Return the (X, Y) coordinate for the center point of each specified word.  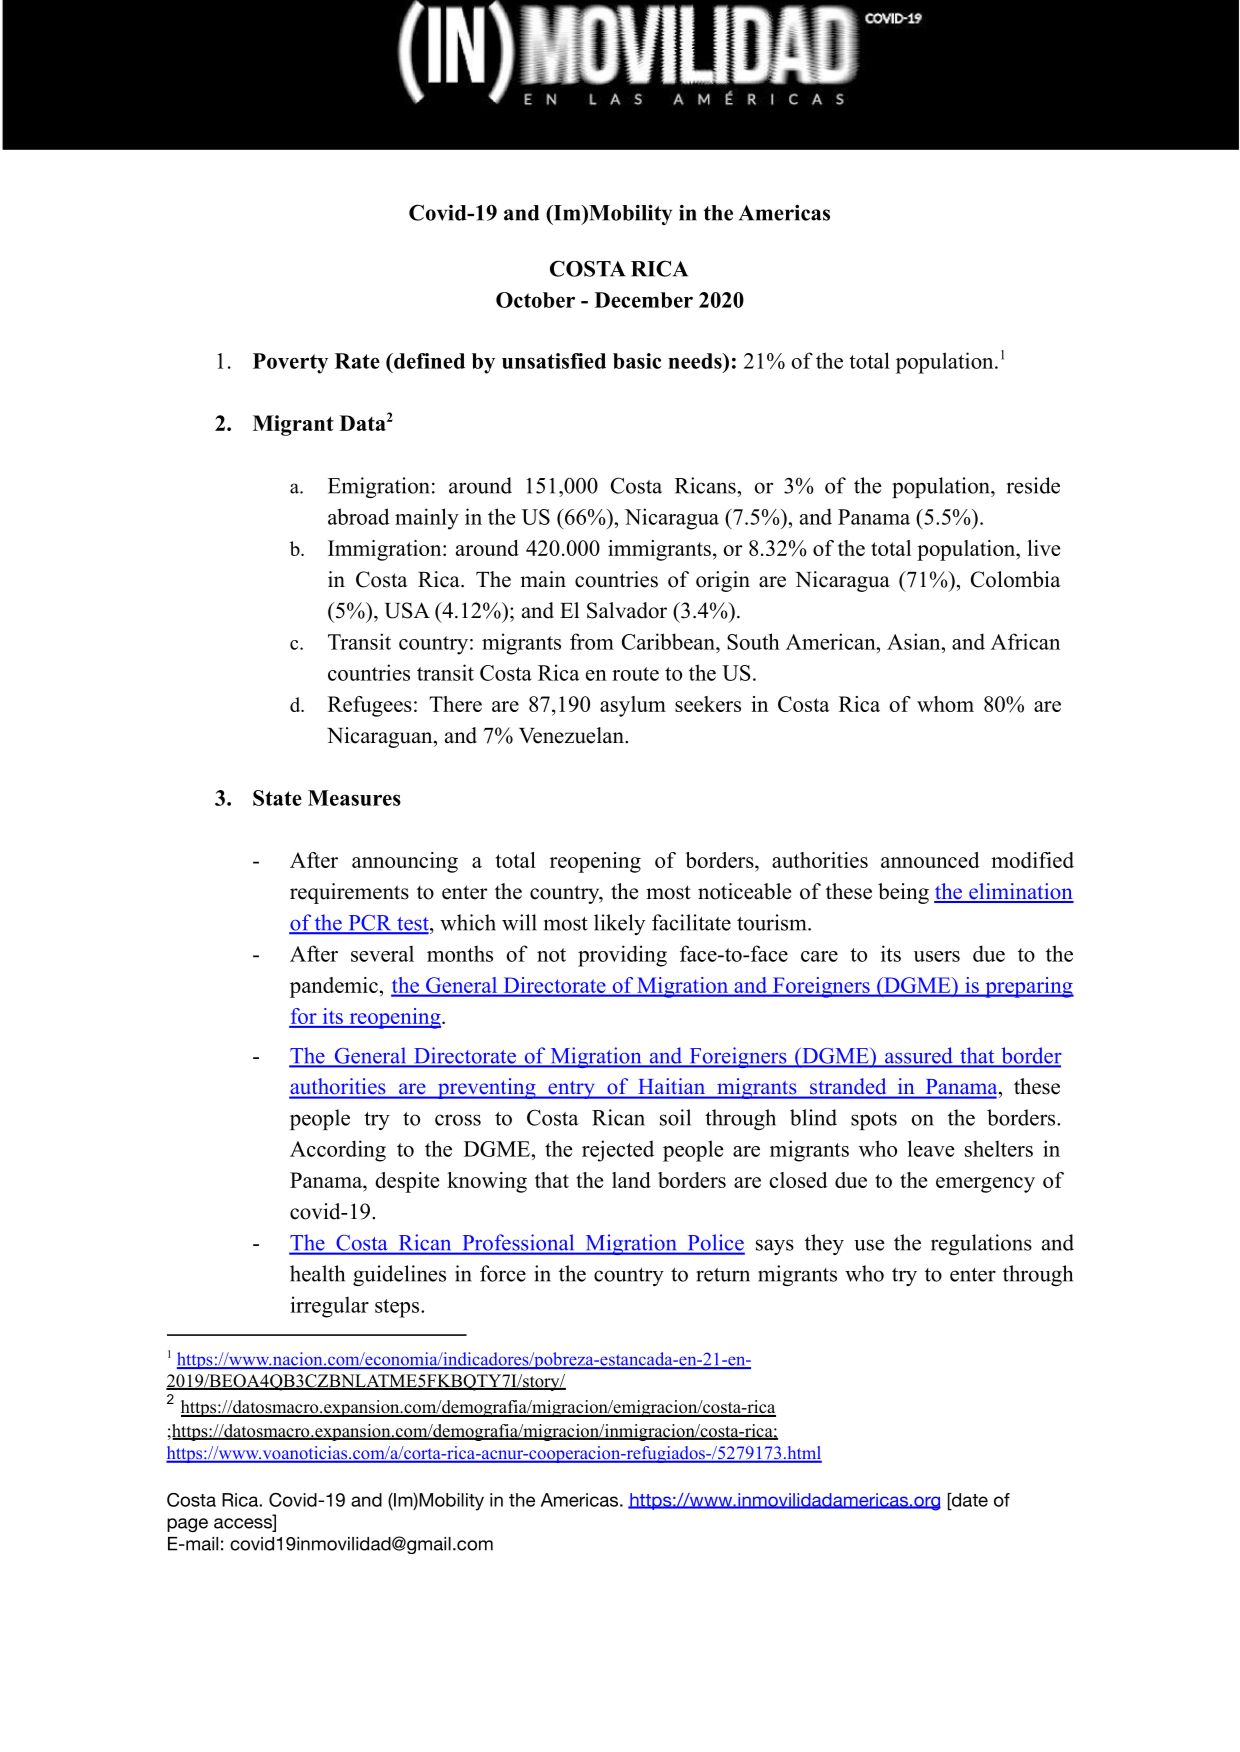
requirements (349, 893)
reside (1033, 485)
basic (637, 361)
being (903, 893)
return (723, 1275)
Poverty (290, 363)
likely (619, 924)
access (244, 1524)
